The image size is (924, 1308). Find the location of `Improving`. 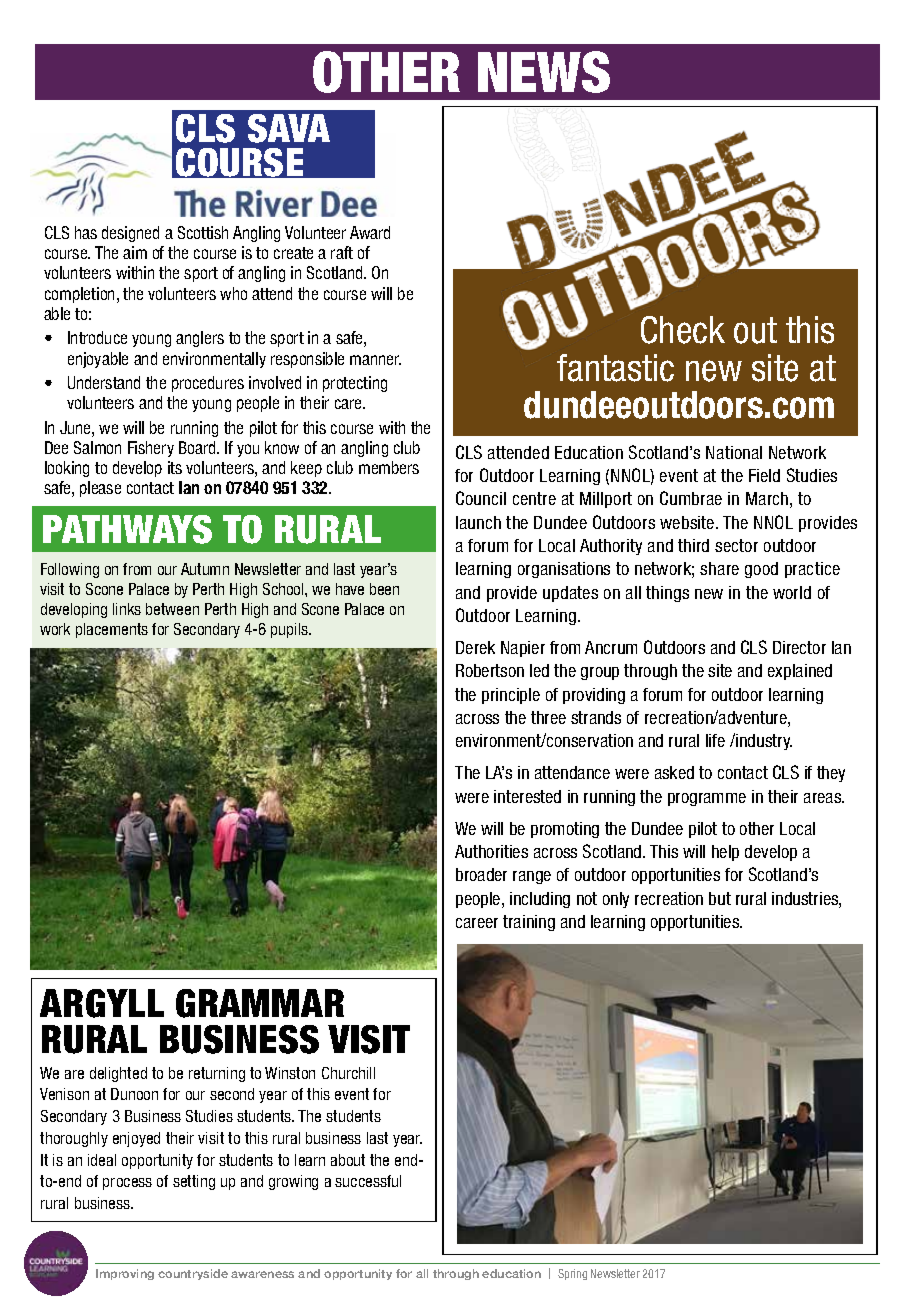

Improving is located at coordinates (125, 1274).
